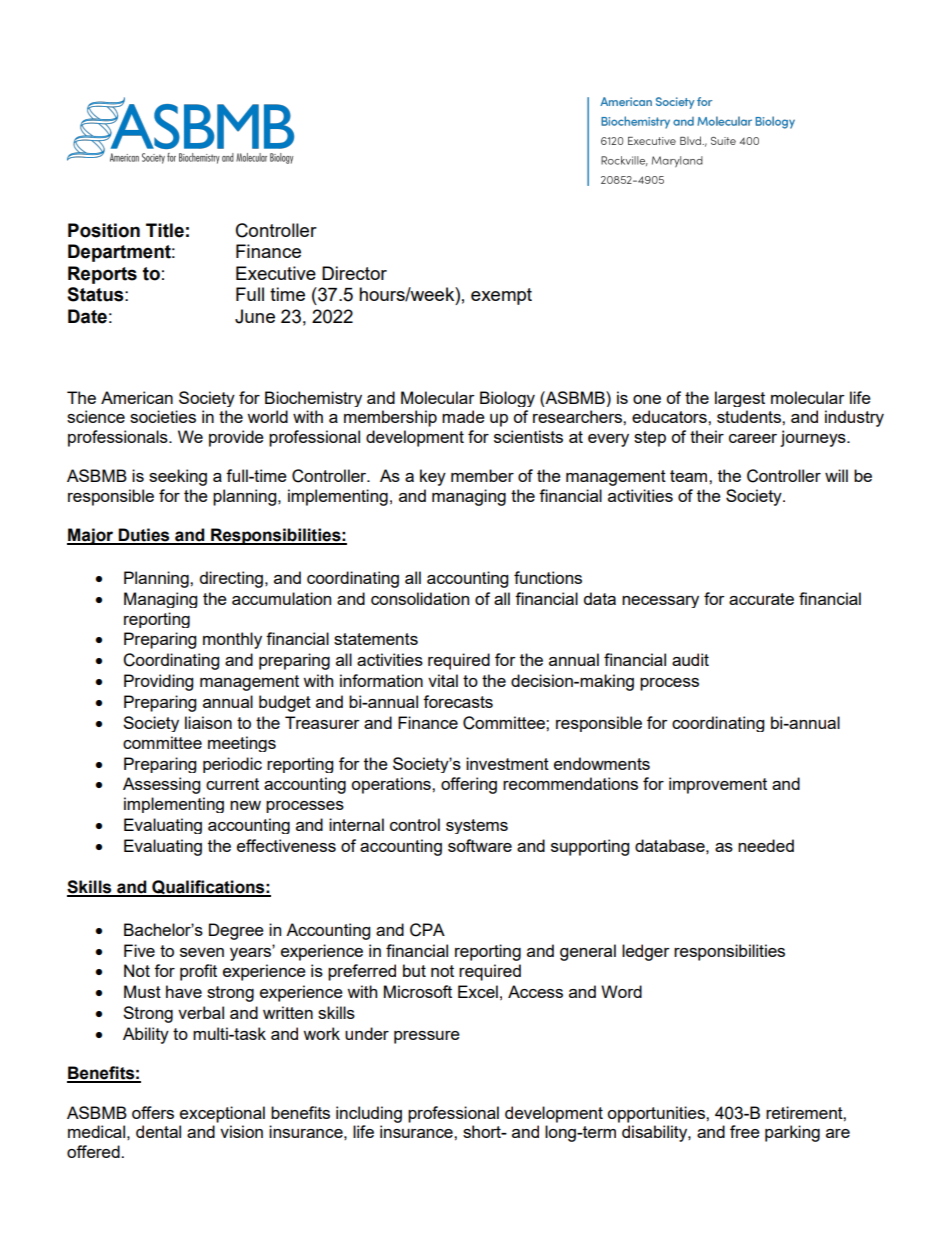  What do you see at coordinates (690, 659) in the document?
I see `audit` at bounding box center [690, 659].
